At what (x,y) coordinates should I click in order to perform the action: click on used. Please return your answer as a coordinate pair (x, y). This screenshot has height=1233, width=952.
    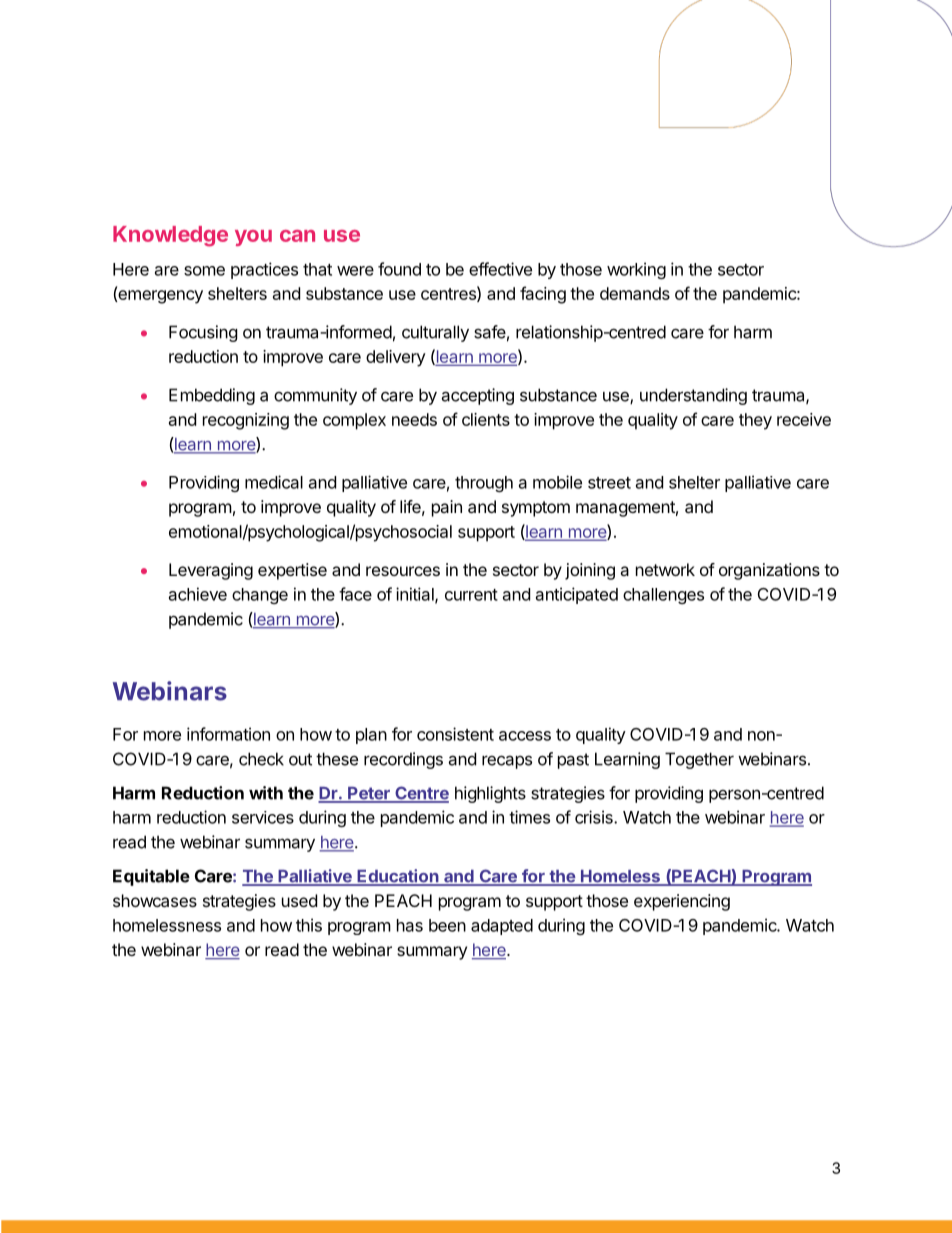
    Looking at the image, I should click on (299, 900).
